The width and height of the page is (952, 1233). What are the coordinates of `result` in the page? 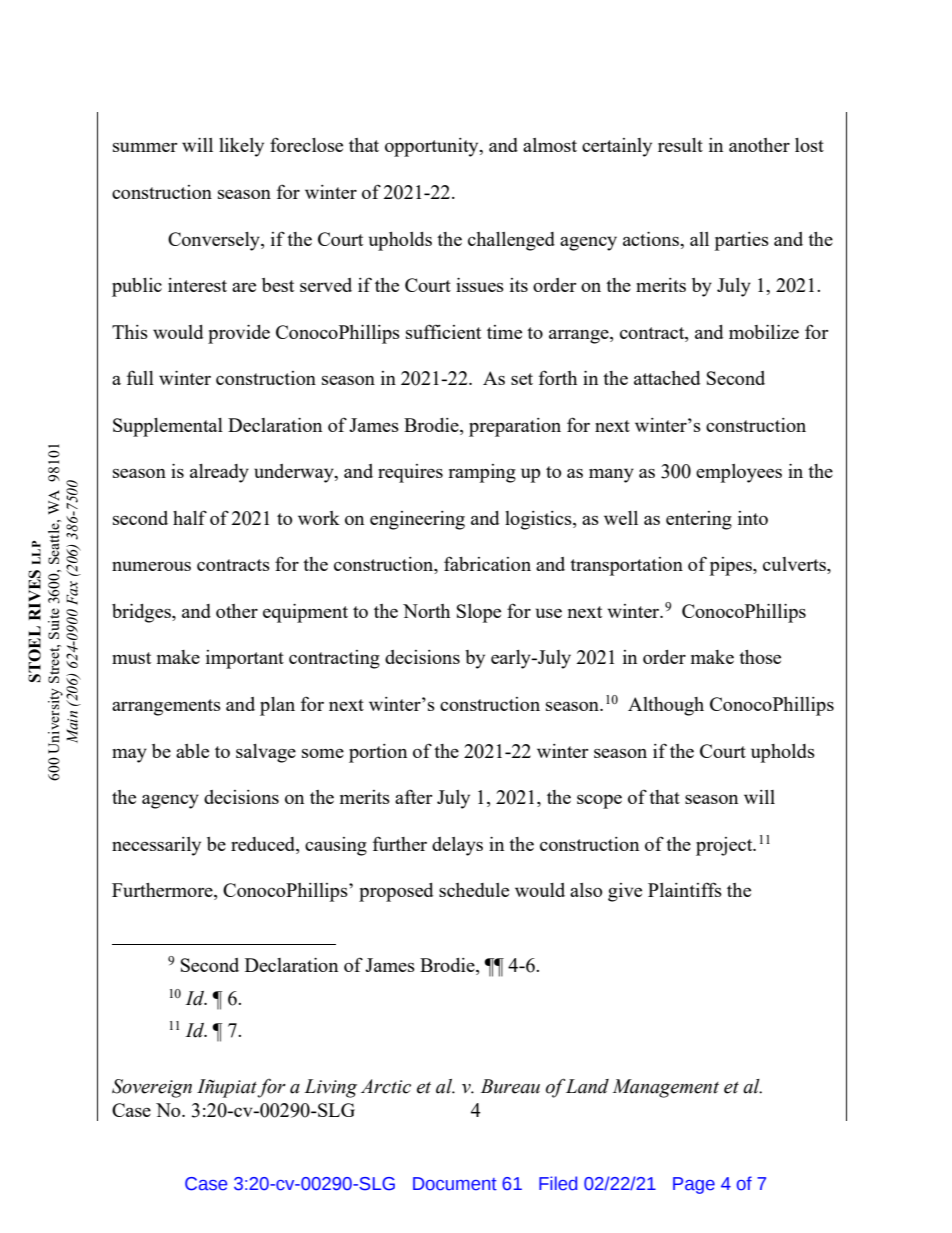 It's located at (680, 145).
